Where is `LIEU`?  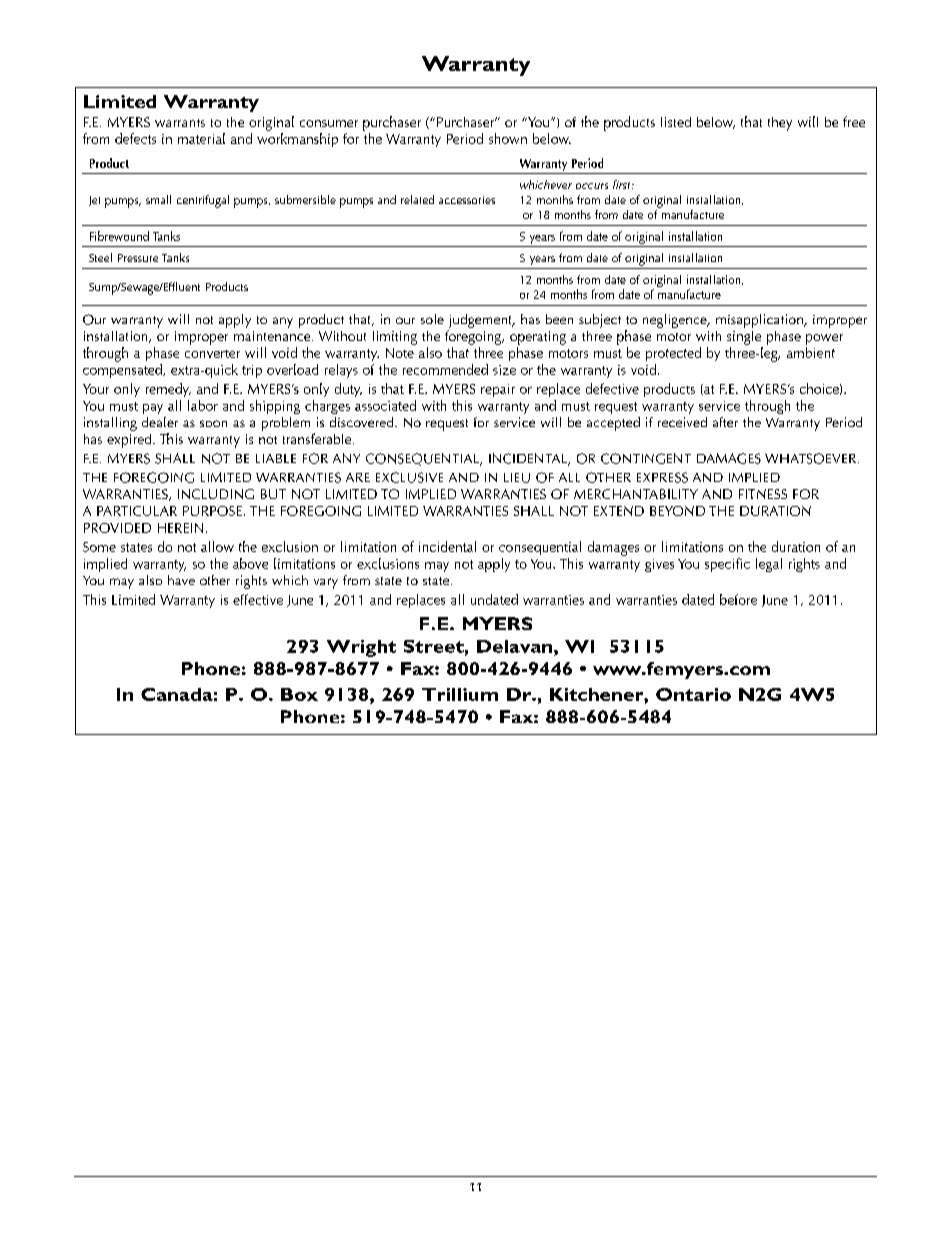 LIEU is located at coordinates (517, 478).
